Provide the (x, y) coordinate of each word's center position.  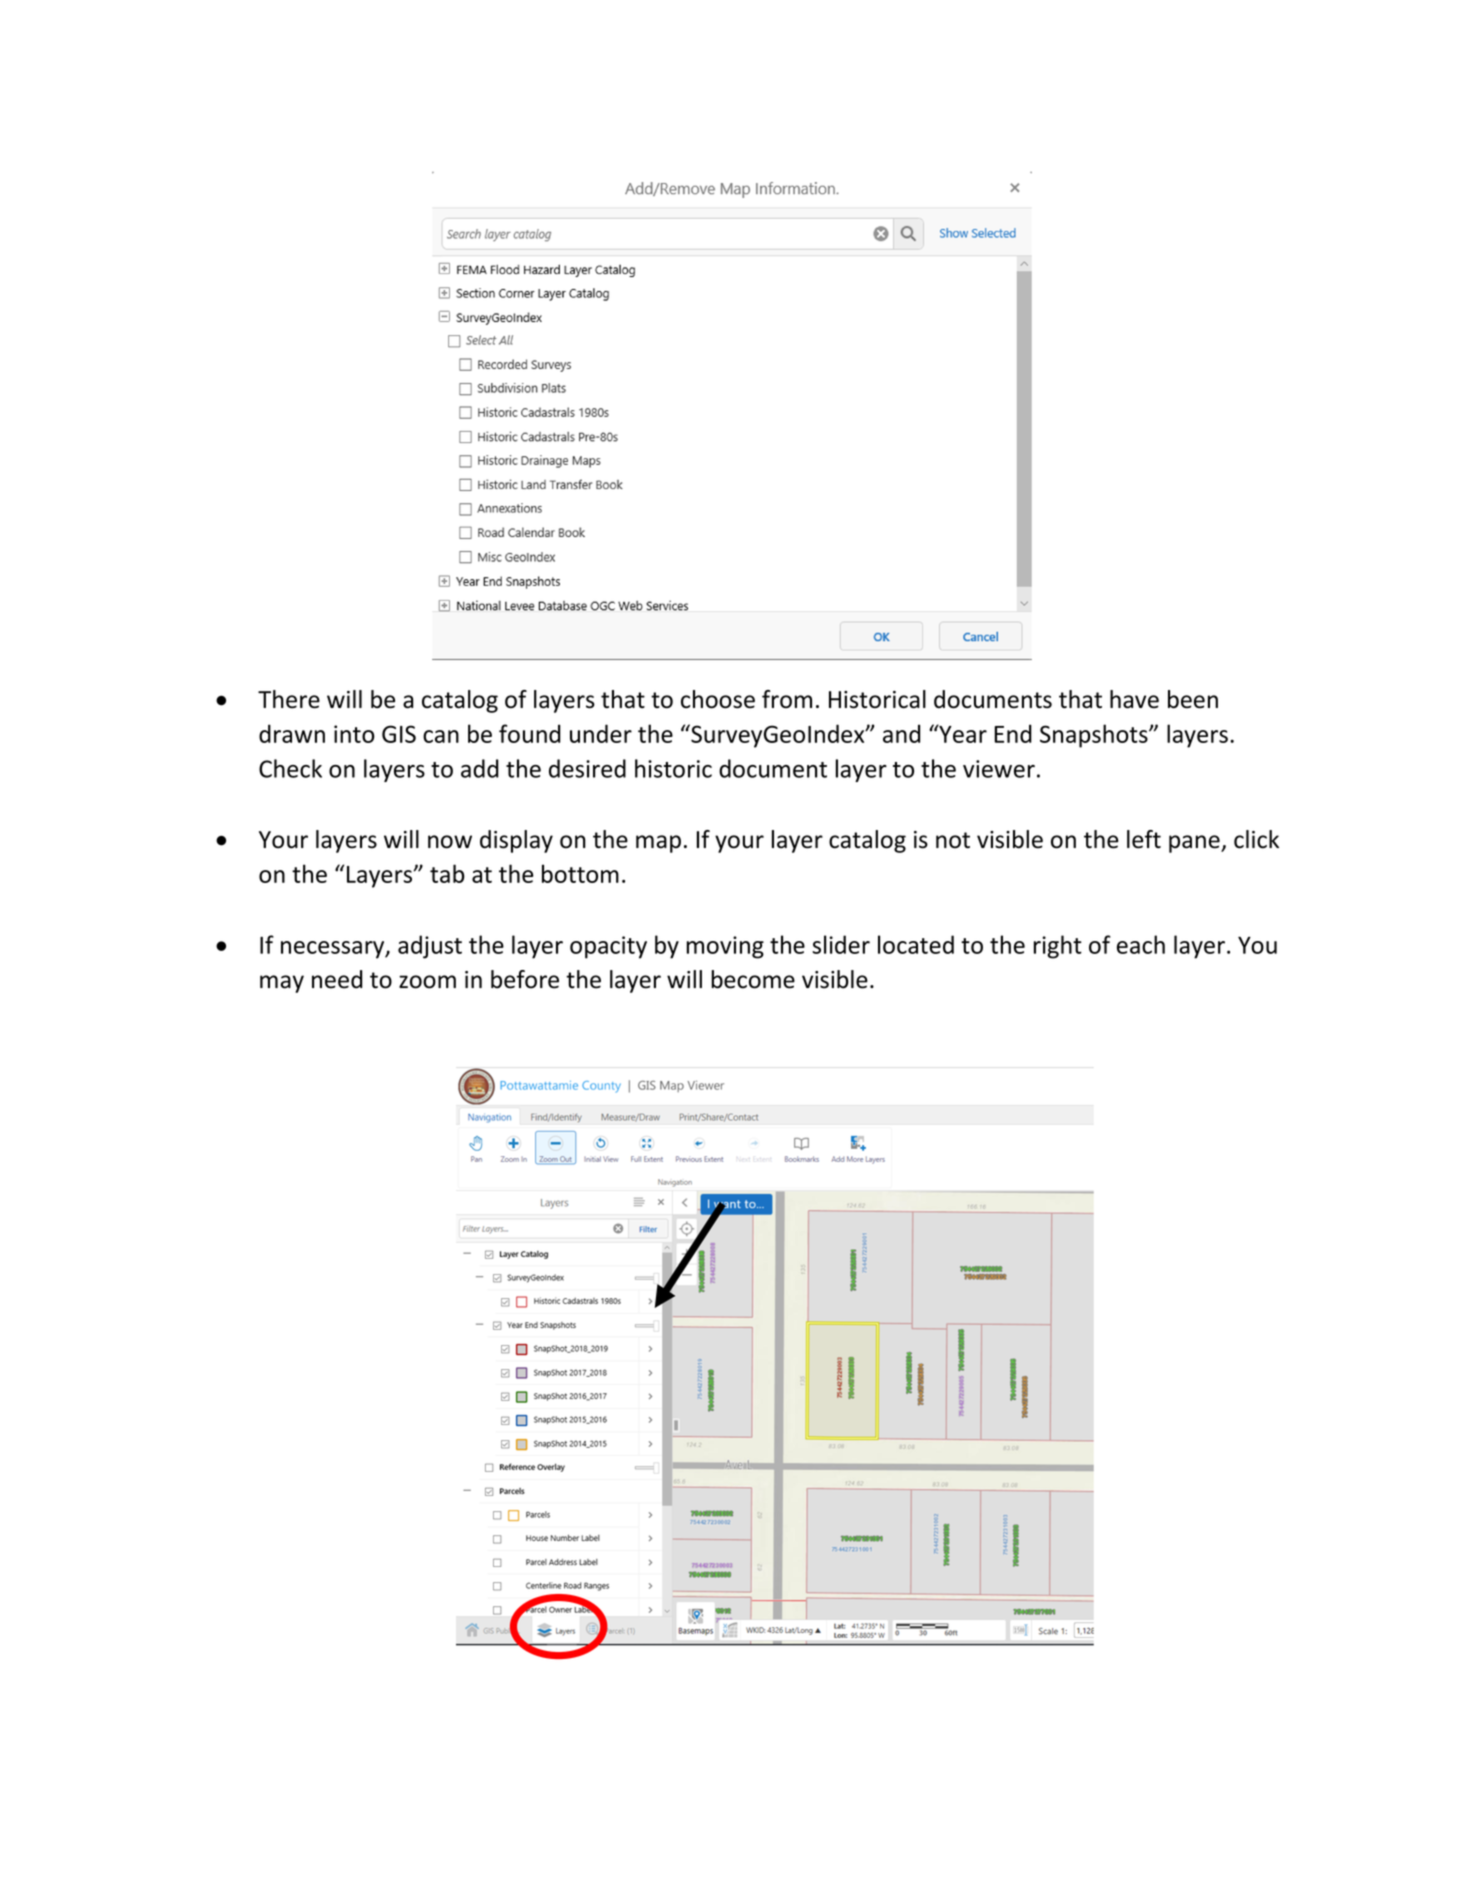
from (787, 699)
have (1134, 699)
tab (447, 873)
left (1144, 839)
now (450, 842)
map (658, 844)
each (1141, 944)
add (480, 768)
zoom (427, 982)
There (289, 699)
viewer (999, 769)
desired (587, 768)
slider (841, 944)
